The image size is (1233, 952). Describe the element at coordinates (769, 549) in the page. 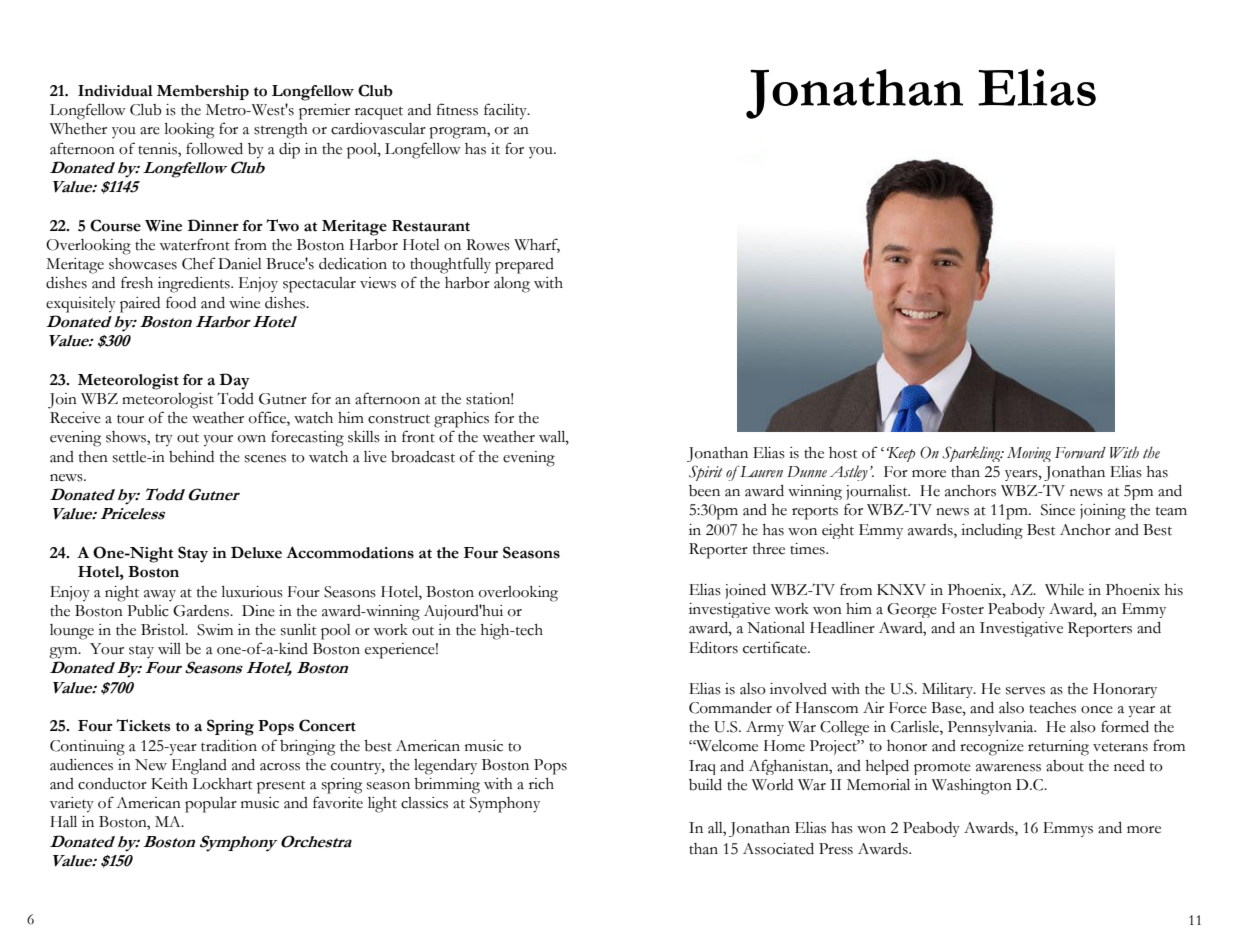

I see `three` at that location.
